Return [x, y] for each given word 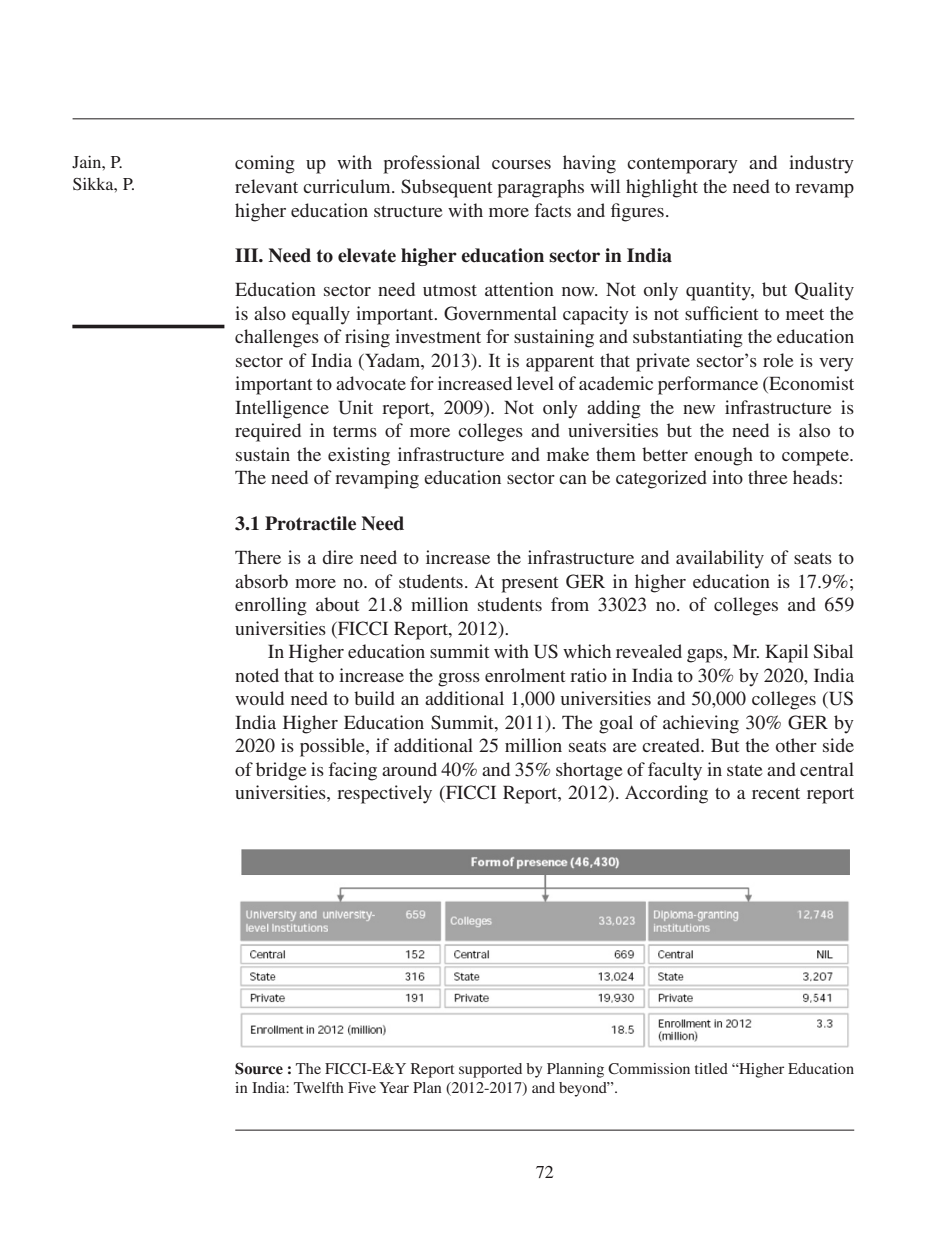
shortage [589, 771]
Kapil [786, 653]
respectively [384, 794]
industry [821, 164]
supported [490, 1070]
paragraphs [541, 188]
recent [776, 793]
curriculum [348, 186]
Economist [810, 384]
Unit [356, 407]
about [337, 604]
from [570, 604]
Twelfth [319, 1087]
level [535, 383]
